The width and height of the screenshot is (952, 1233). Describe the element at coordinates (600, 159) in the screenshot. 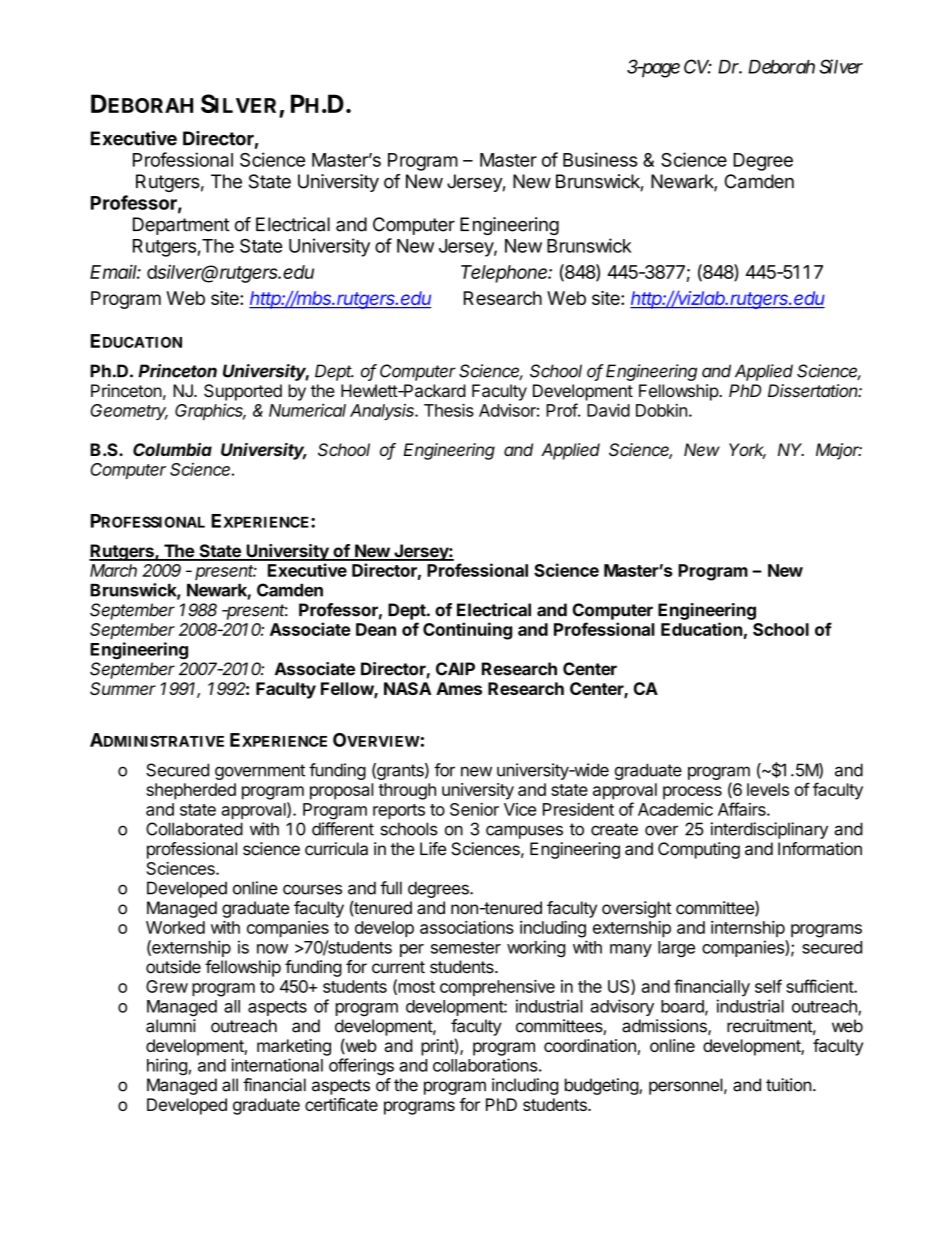

I see `Business` at that location.
